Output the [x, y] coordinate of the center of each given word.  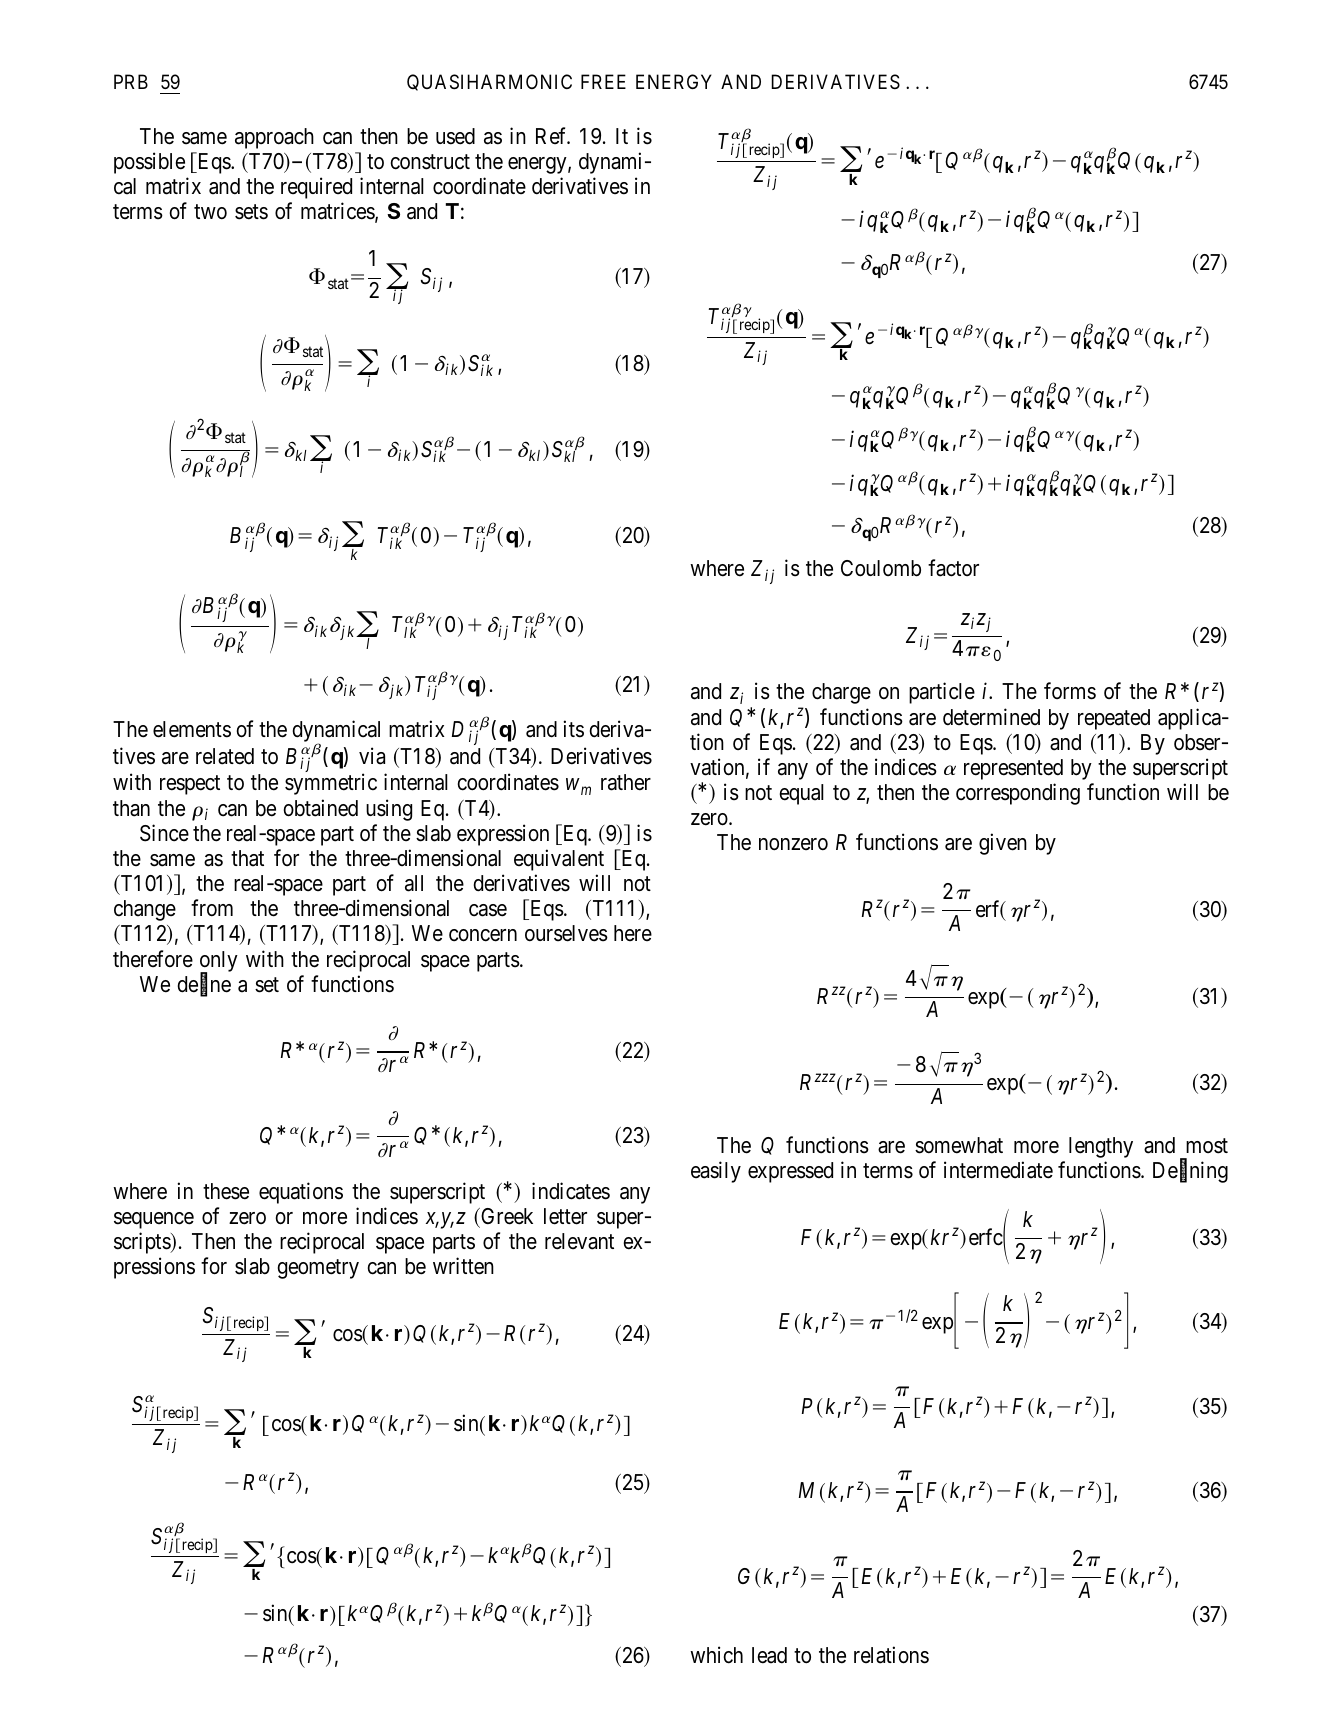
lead [769, 1655]
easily [716, 1172]
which [716, 1655]
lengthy [1101, 1147]
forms [1070, 691]
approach [274, 138]
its [574, 729]
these [226, 1191]
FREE [603, 81]
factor [953, 568]
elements [192, 729]
